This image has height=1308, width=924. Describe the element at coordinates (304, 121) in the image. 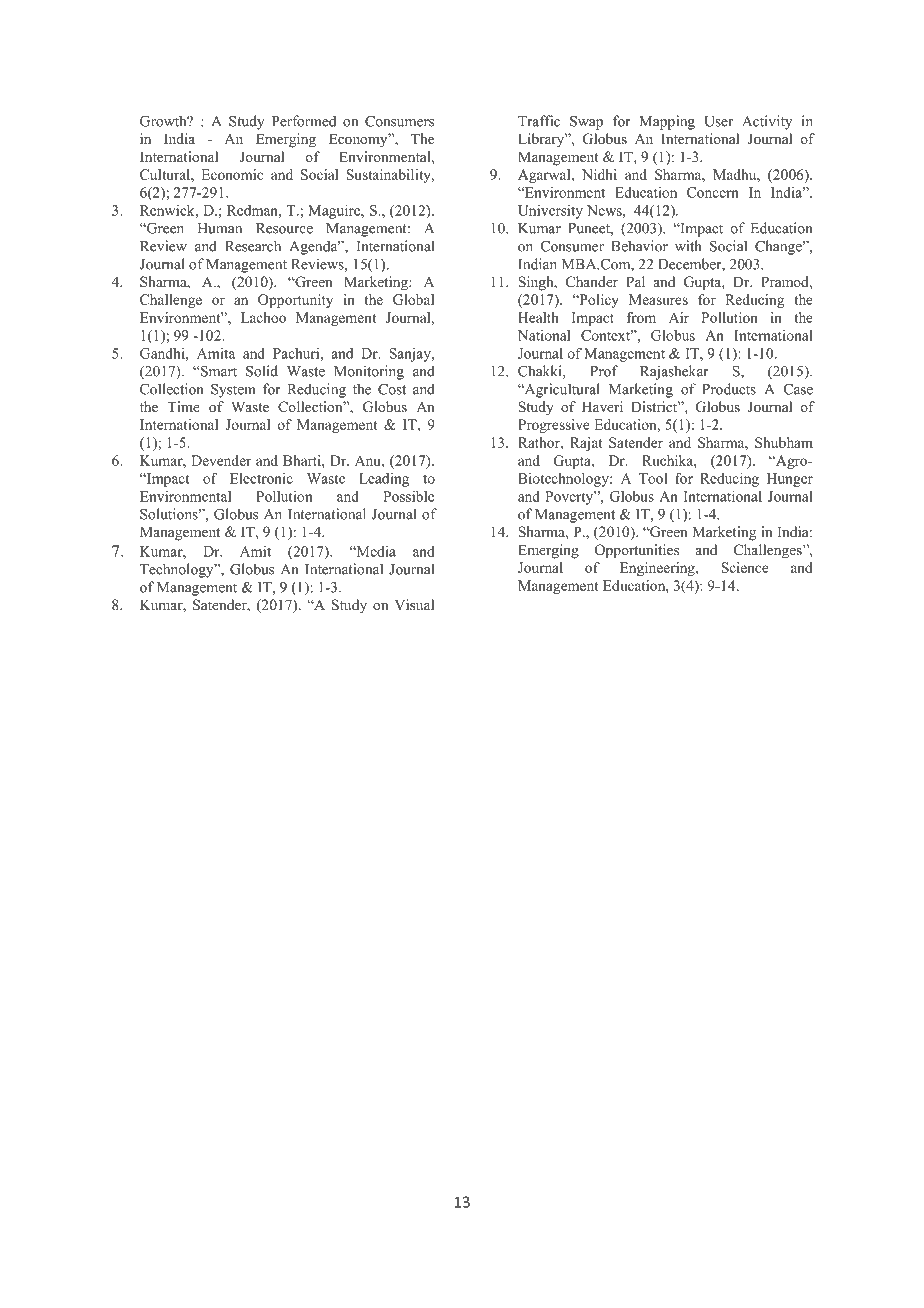

I see `Performed` at that location.
